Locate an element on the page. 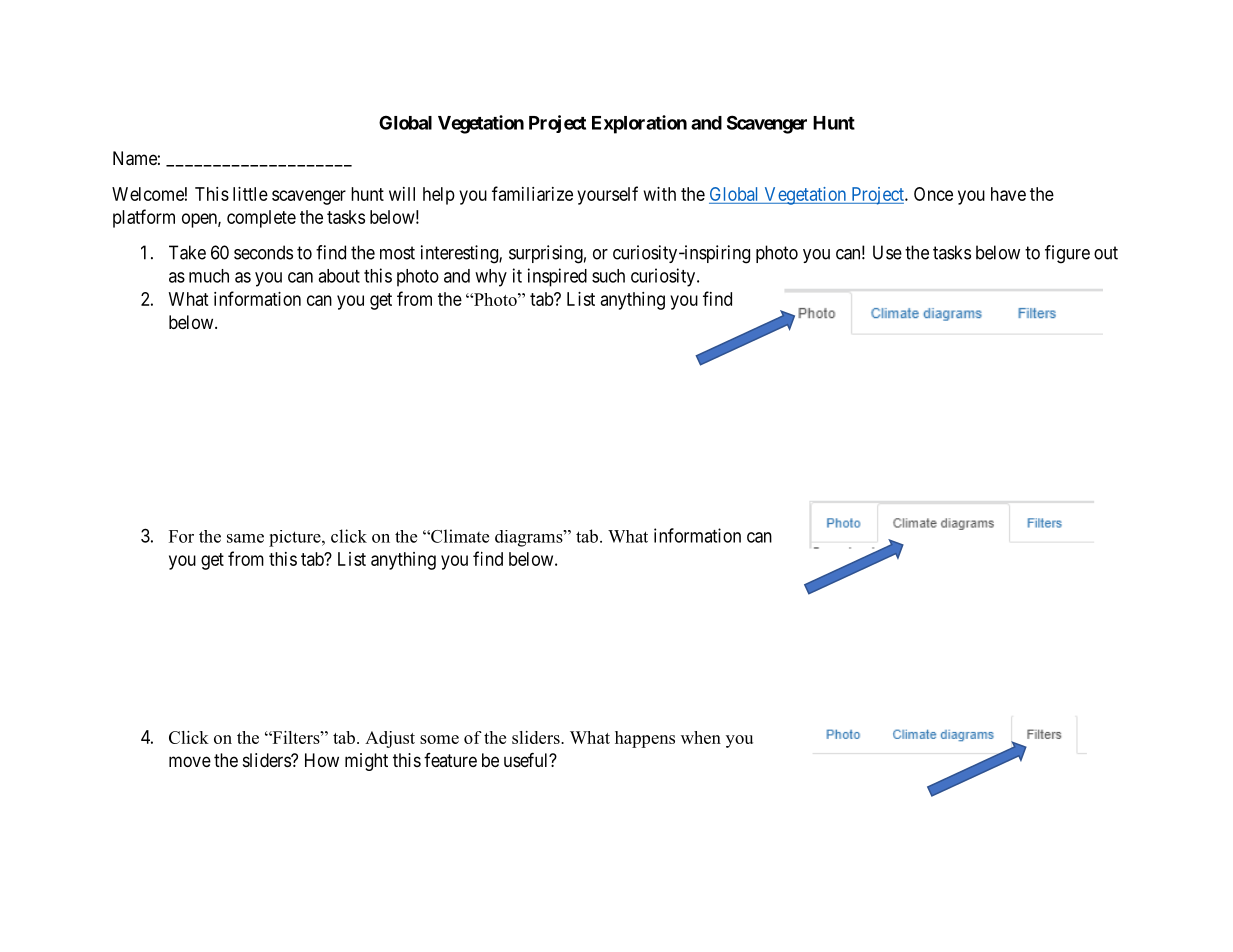 The height and width of the page is (952, 1233). little is located at coordinates (250, 194).
